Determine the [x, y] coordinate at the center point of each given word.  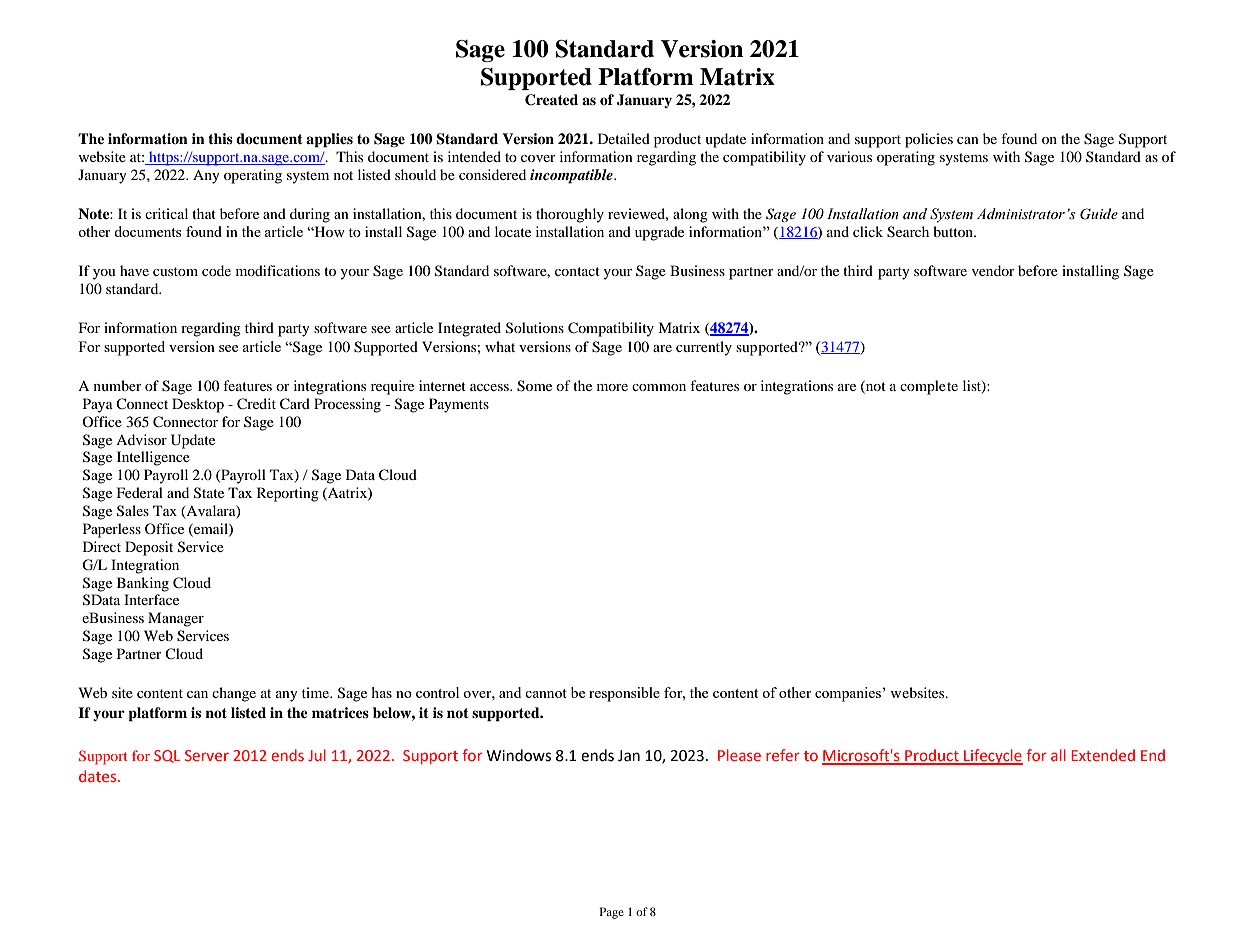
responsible [624, 694]
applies [329, 140]
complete [929, 387]
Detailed [624, 138]
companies [849, 694]
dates [99, 776]
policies [929, 140]
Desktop [198, 405]
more [612, 387]
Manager [176, 619]
